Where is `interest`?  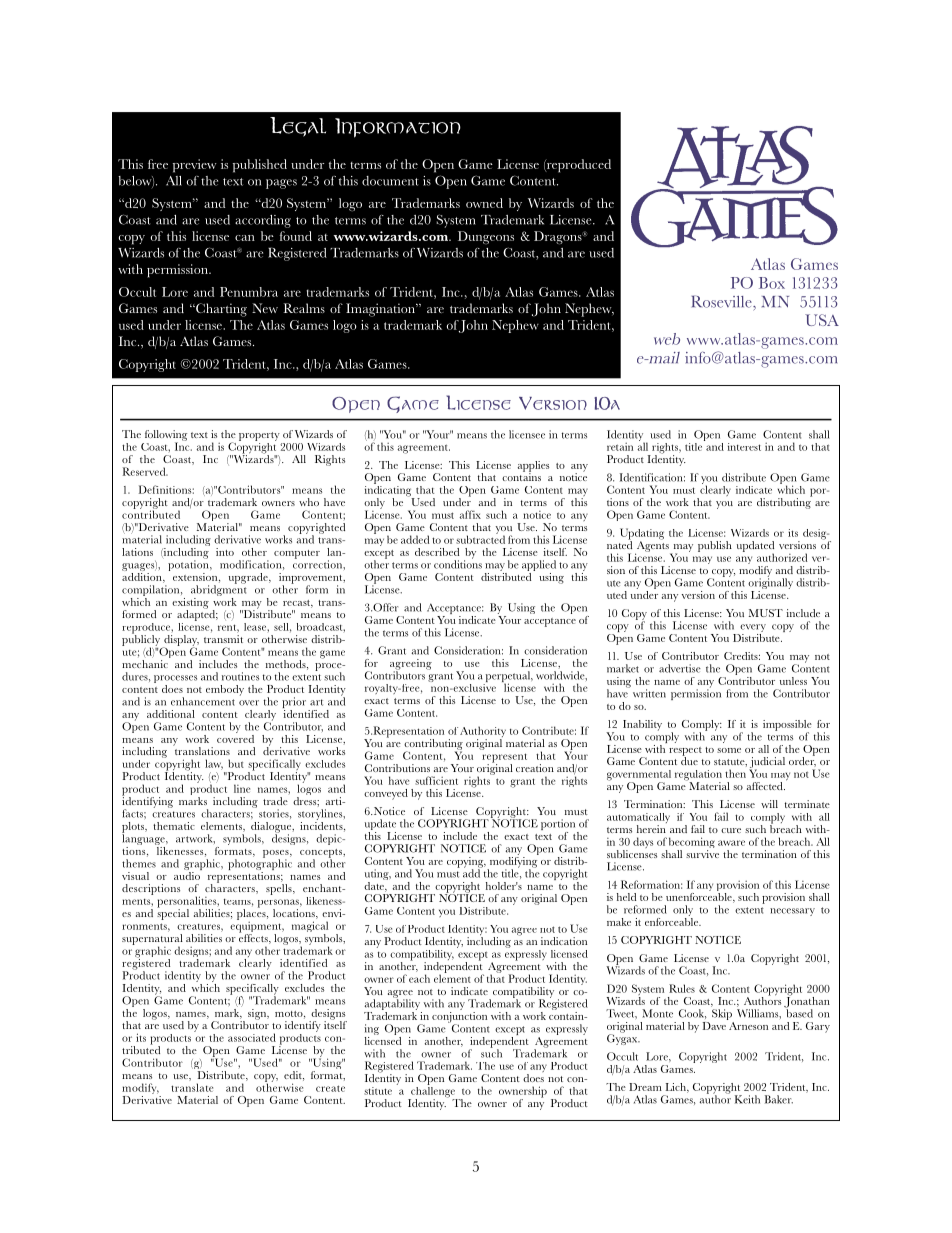 interest is located at coordinates (744, 447).
